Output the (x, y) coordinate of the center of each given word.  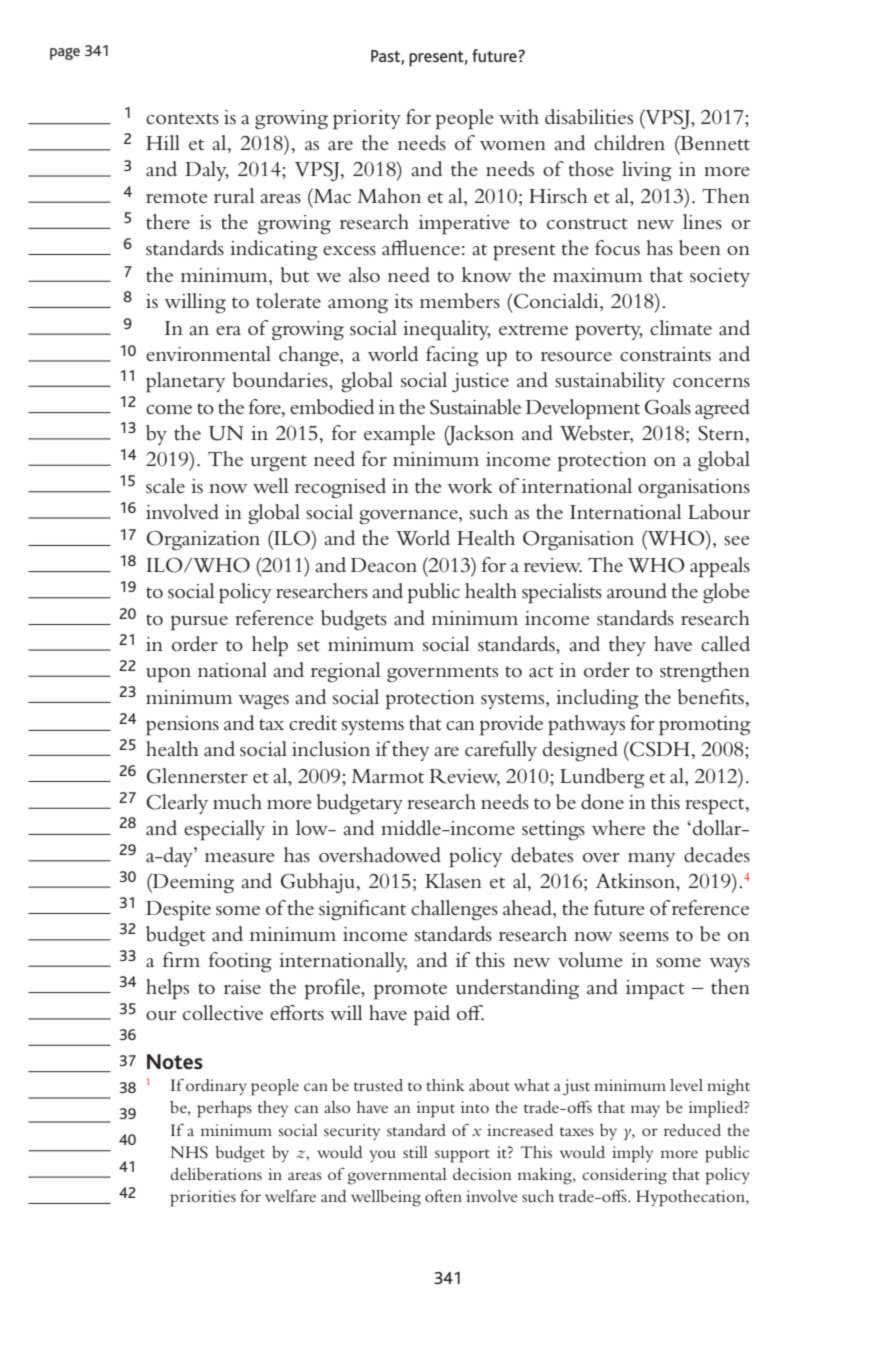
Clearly (177, 804)
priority (367, 120)
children (629, 143)
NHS (189, 1152)
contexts (182, 119)
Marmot (388, 776)
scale (165, 486)
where (618, 828)
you (383, 1156)
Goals (668, 407)
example (399, 435)
